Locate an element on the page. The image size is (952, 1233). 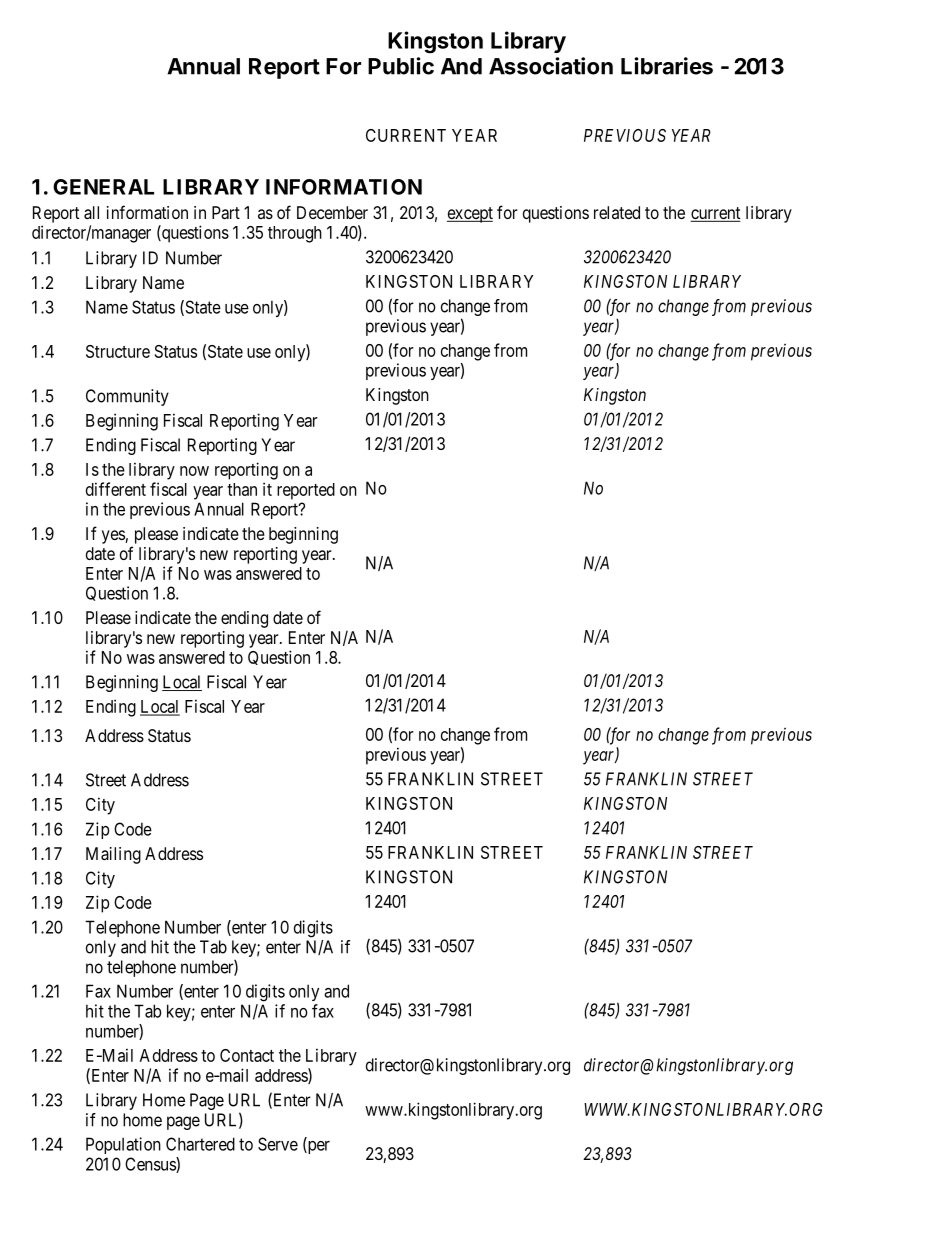
Association is located at coordinates (551, 66).
